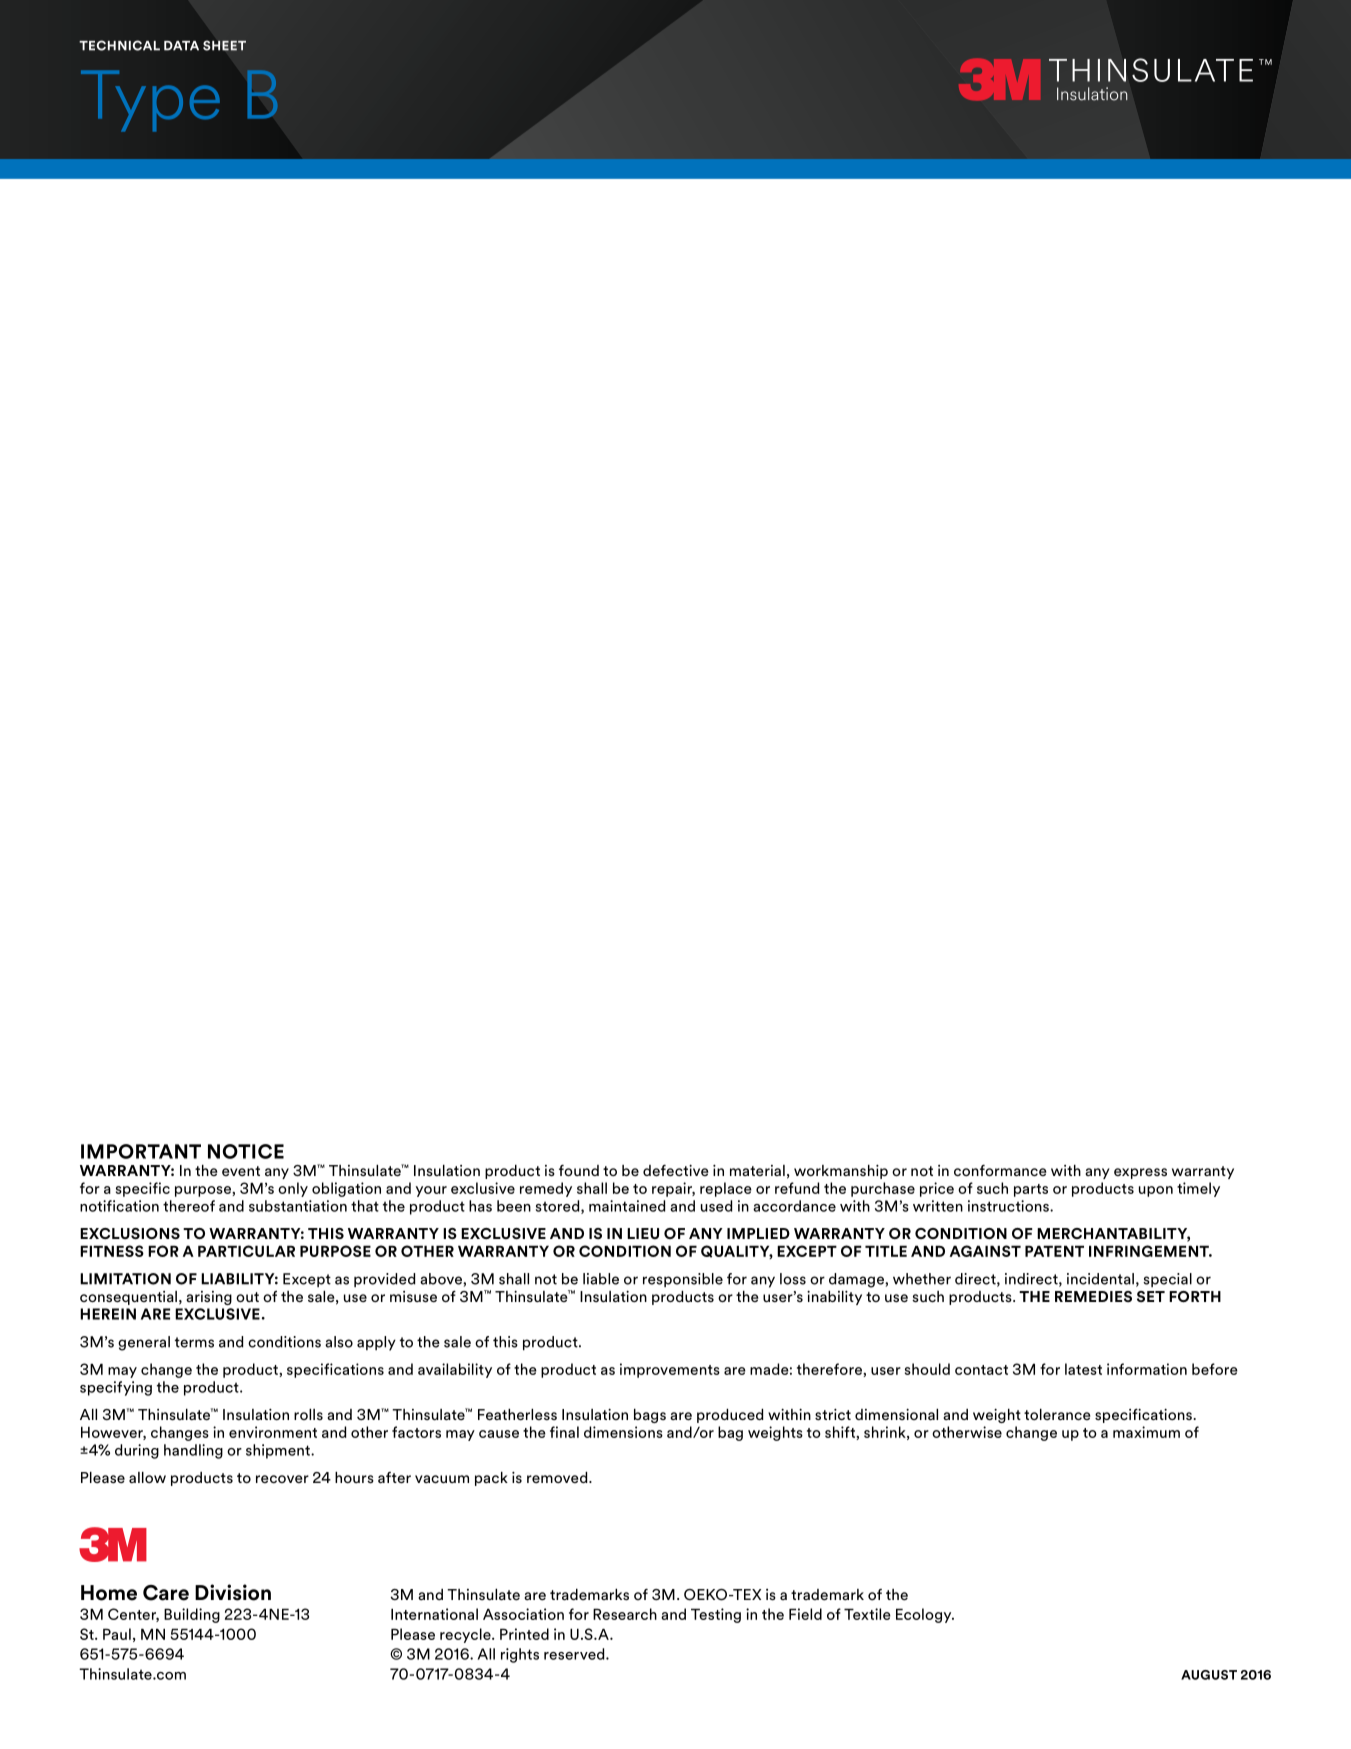 Image resolution: width=1351 pixels, height=1749 pixels. What do you see at coordinates (181, 46) in the screenshot?
I see `DATA` at bounding box center [181, 46].
